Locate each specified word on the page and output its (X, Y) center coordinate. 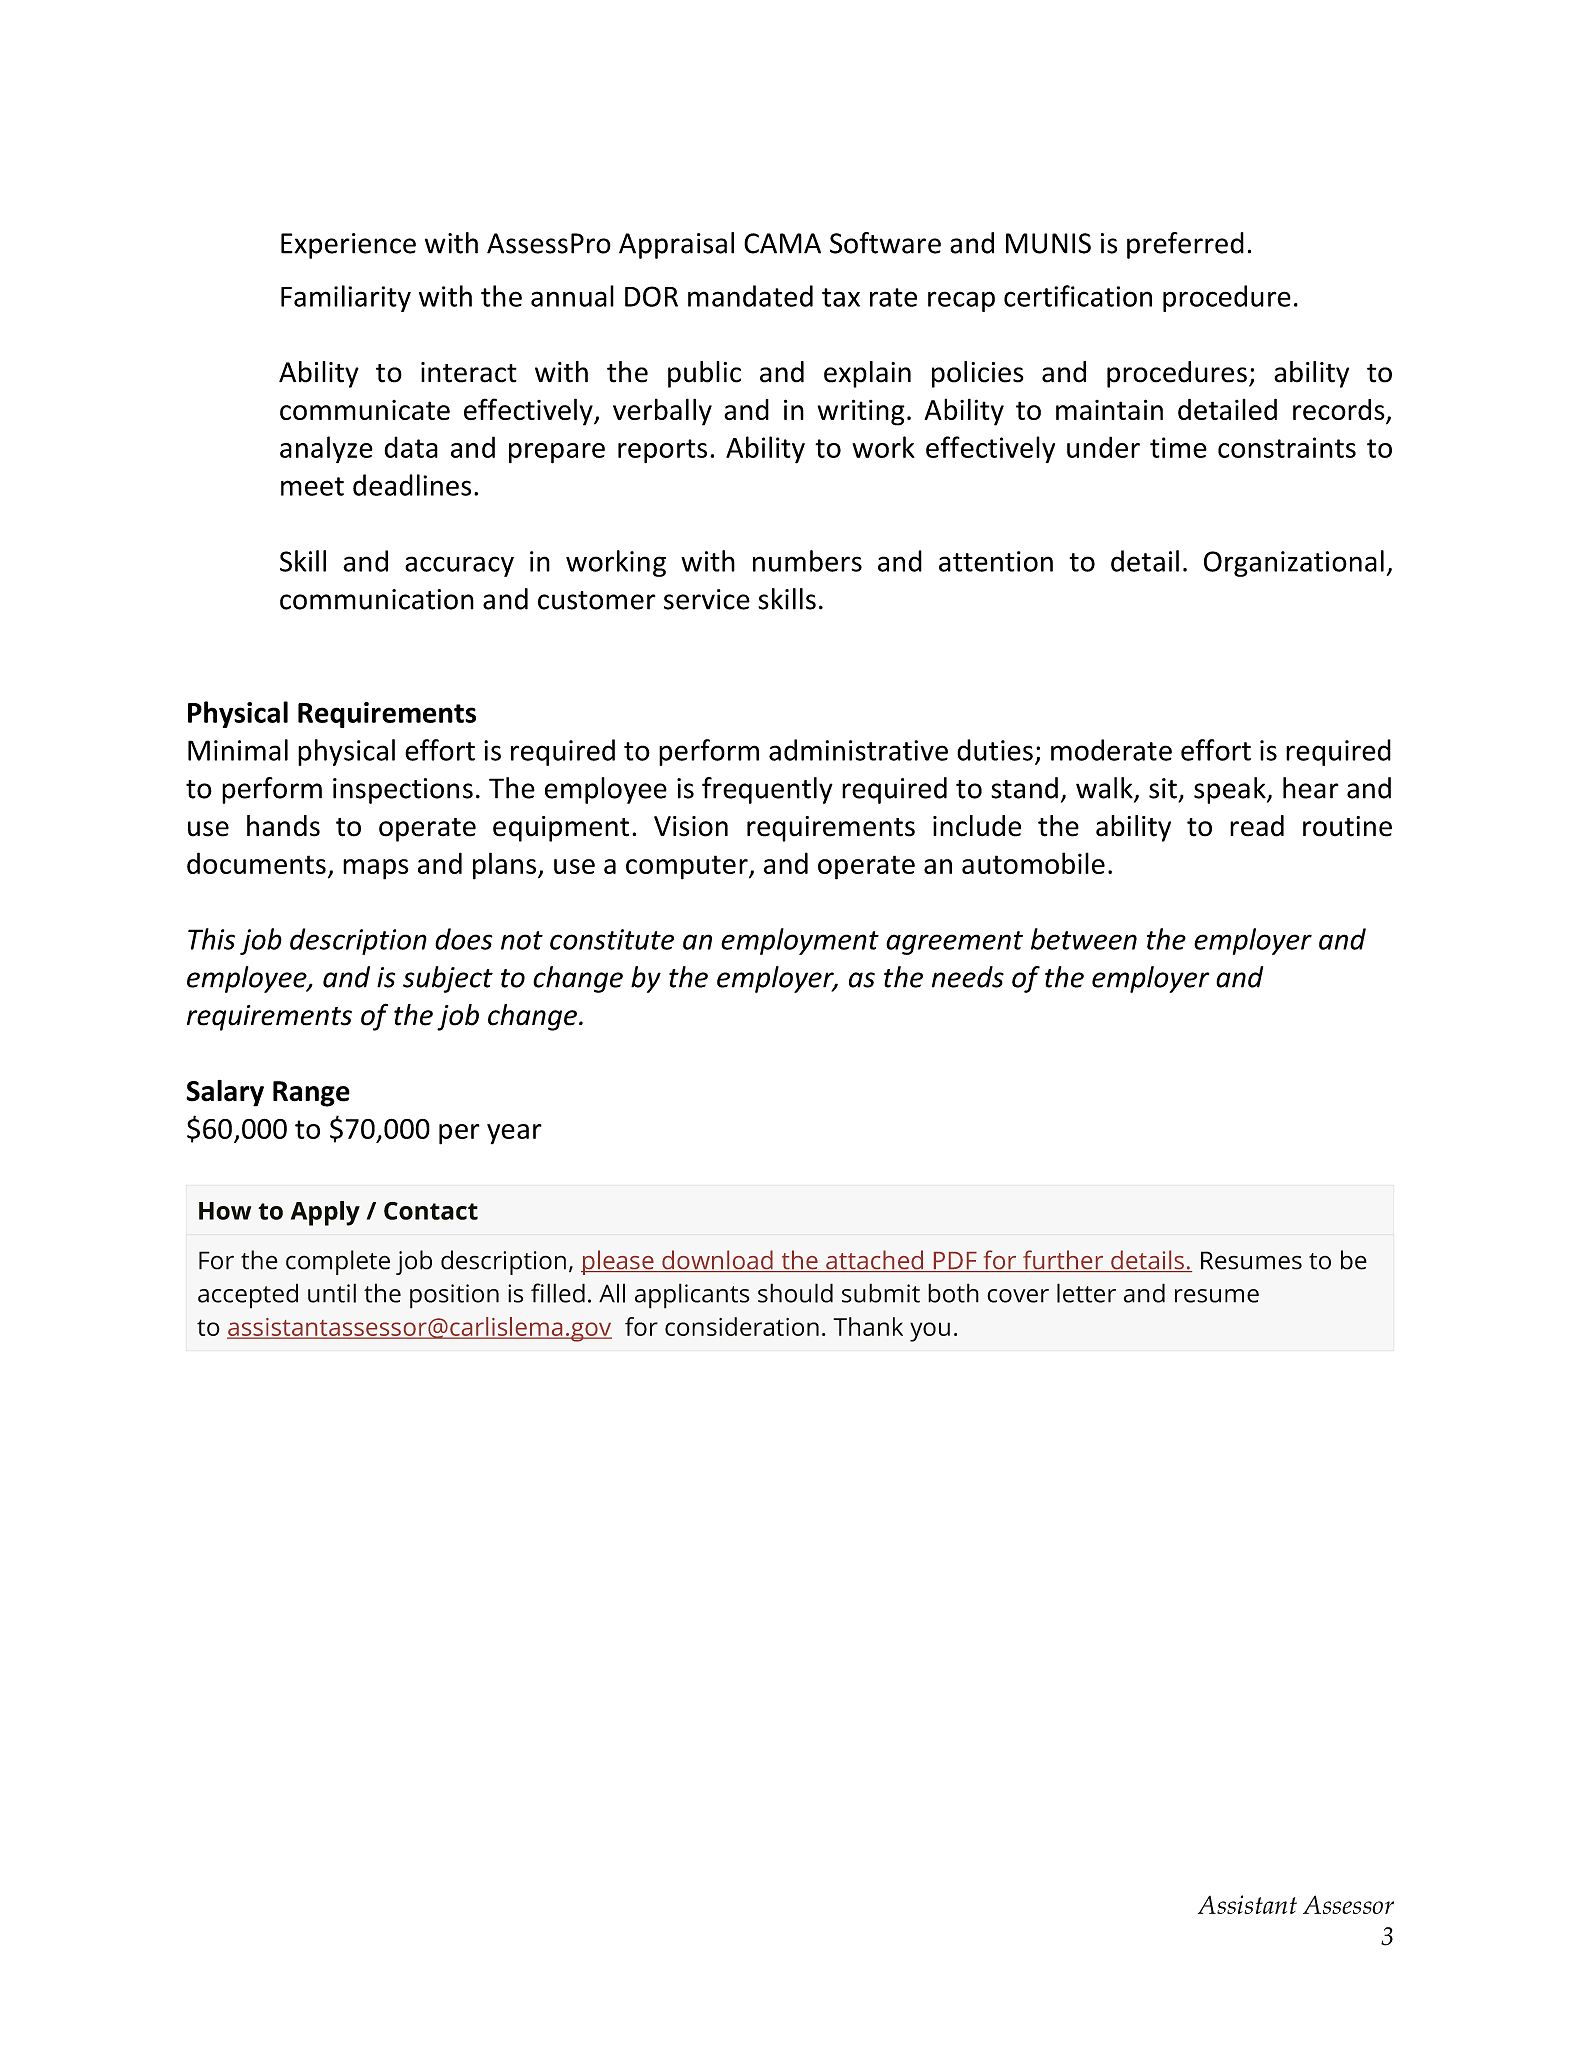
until (332, 1293)
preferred (1185, 245)
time (1178, 447)
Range (311, 1094)
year (514, 1134)
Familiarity (346, 298)
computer (688, 867)
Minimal (238, 750)
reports (662, 451)
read (1257, 826)
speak (1231, 790)
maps (375, 869)
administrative (858, 750)
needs (968, 977)
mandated (750, 296)
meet (312, 486)
